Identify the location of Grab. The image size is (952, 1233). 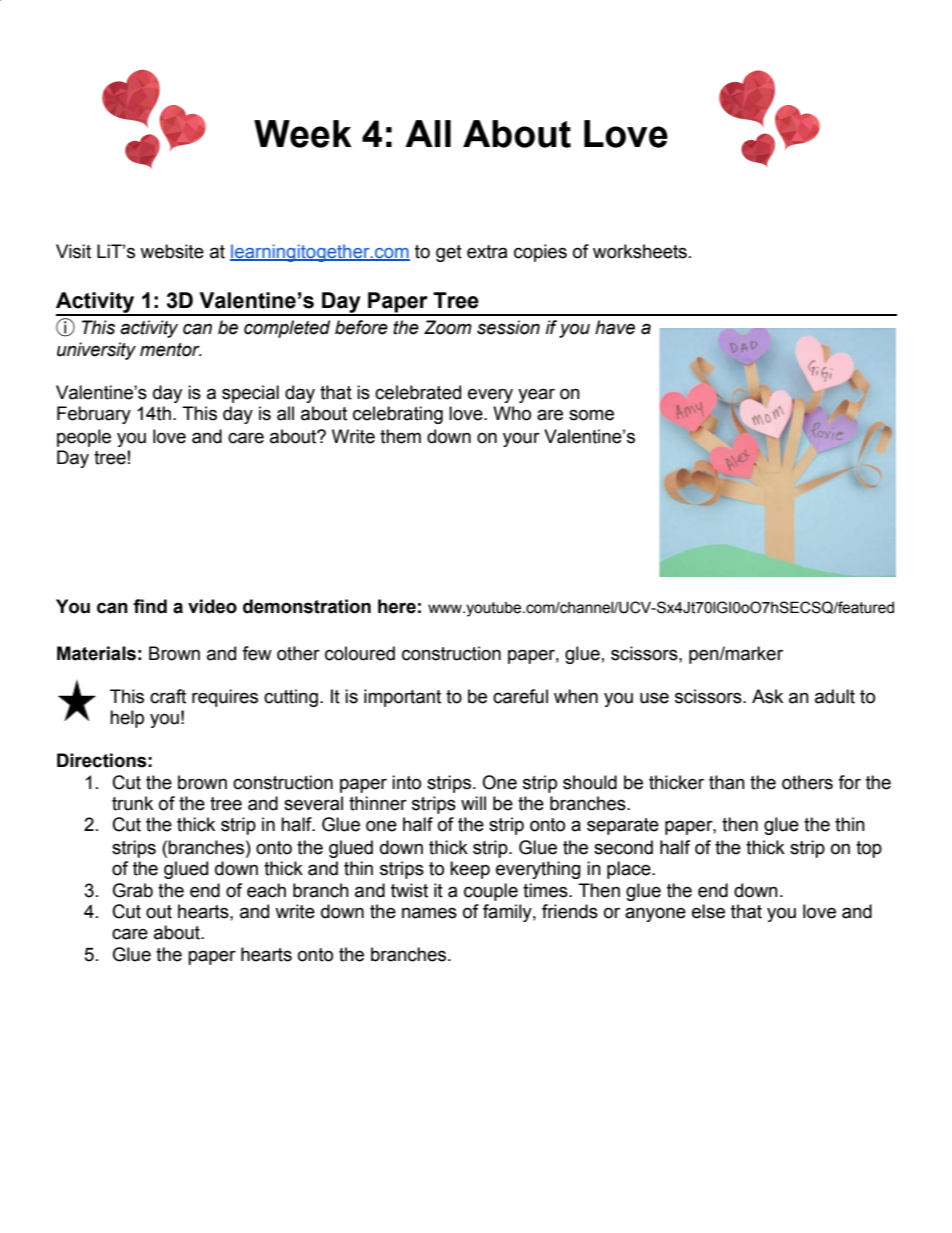
(133, 890).
